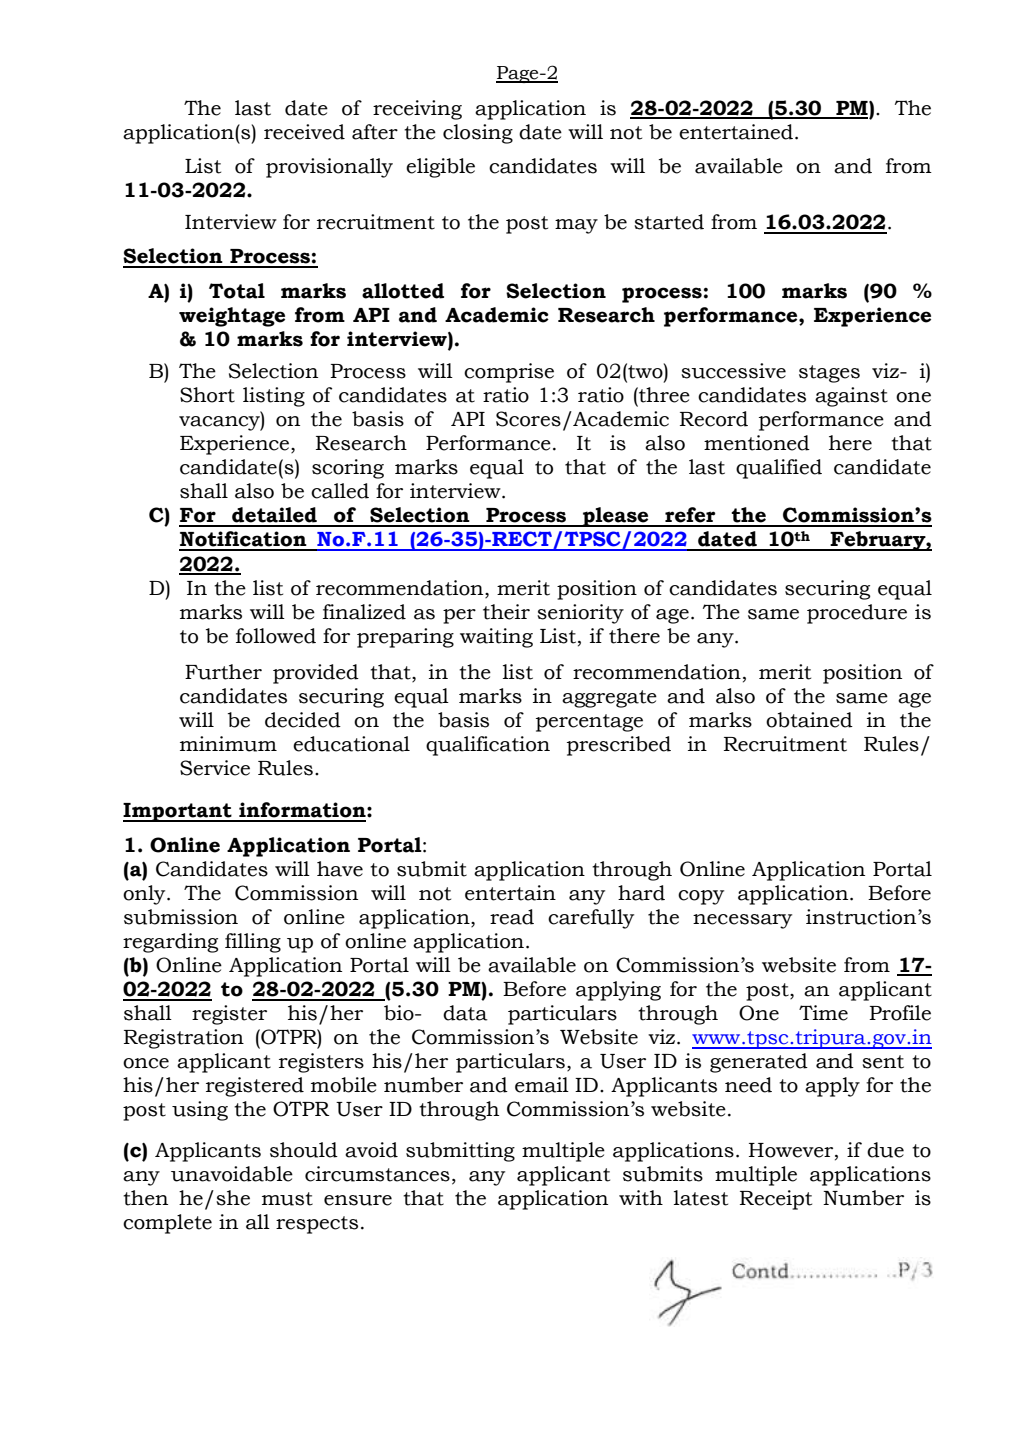 This document has width=1018, height=1439. I want to click on Receipt, so click(776, 1200).
